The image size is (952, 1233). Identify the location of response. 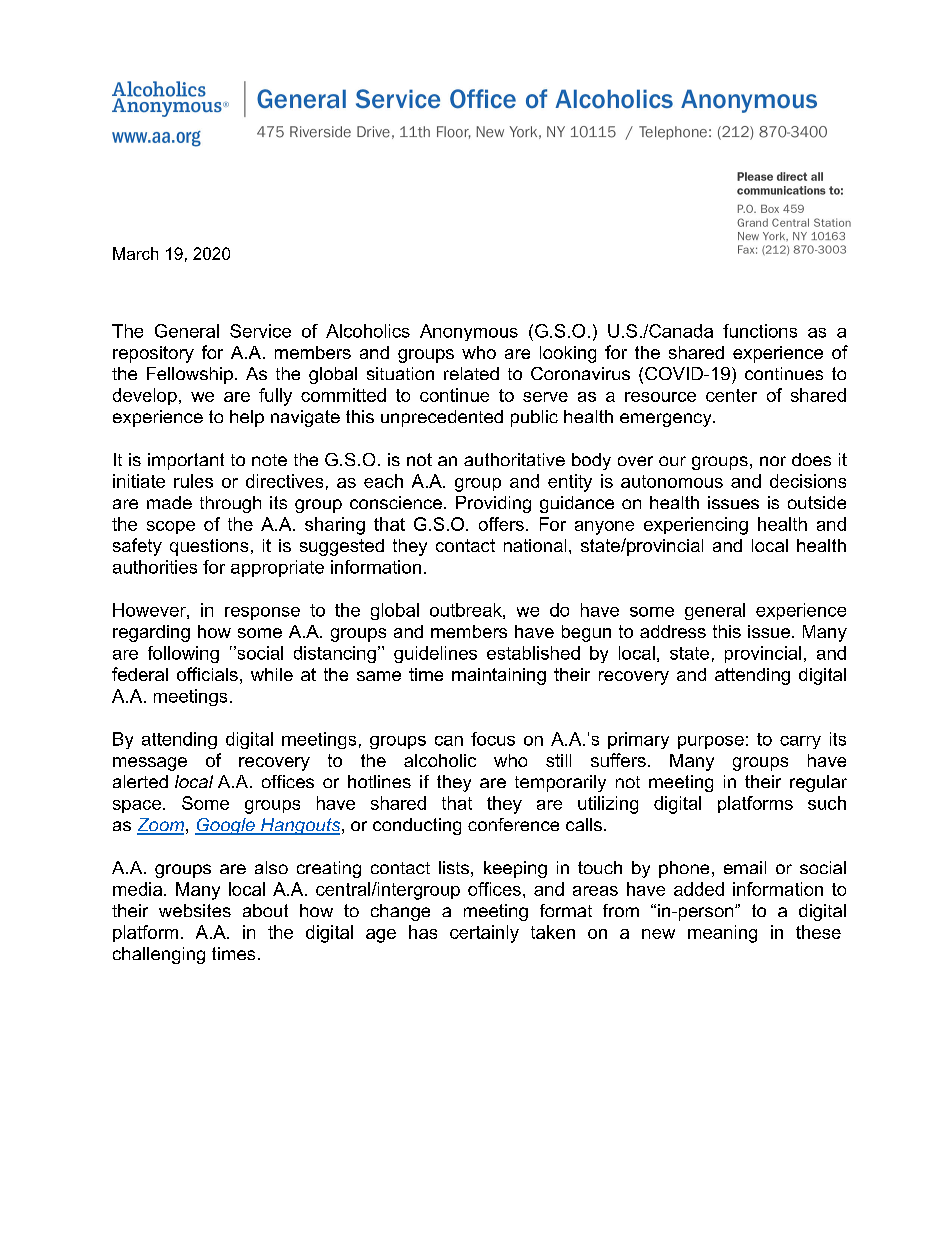
(262, 613).
